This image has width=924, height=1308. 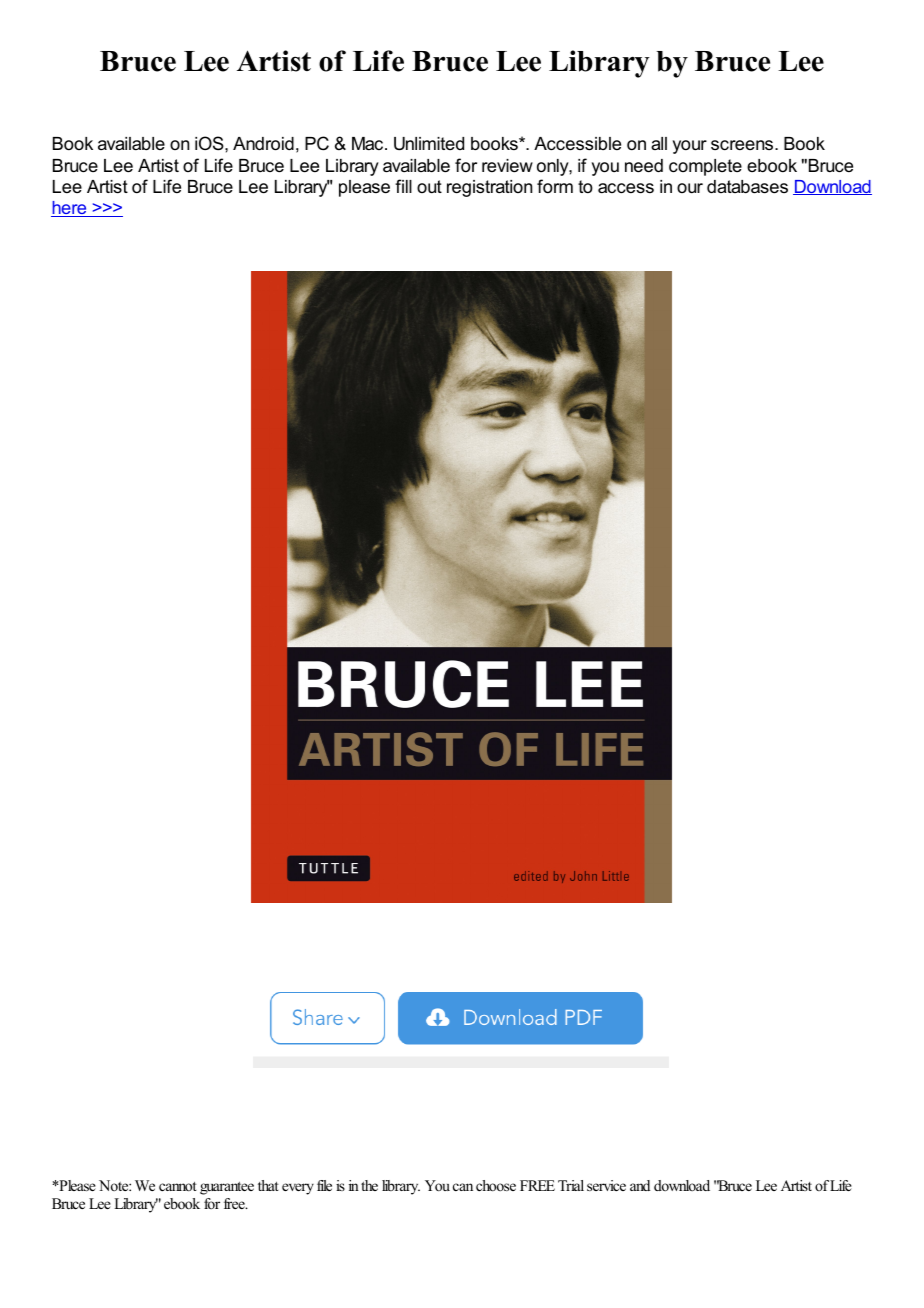 What do you see at coordinates (555, 186) in the image?
I see `form` at bounding box center [555, 186].
